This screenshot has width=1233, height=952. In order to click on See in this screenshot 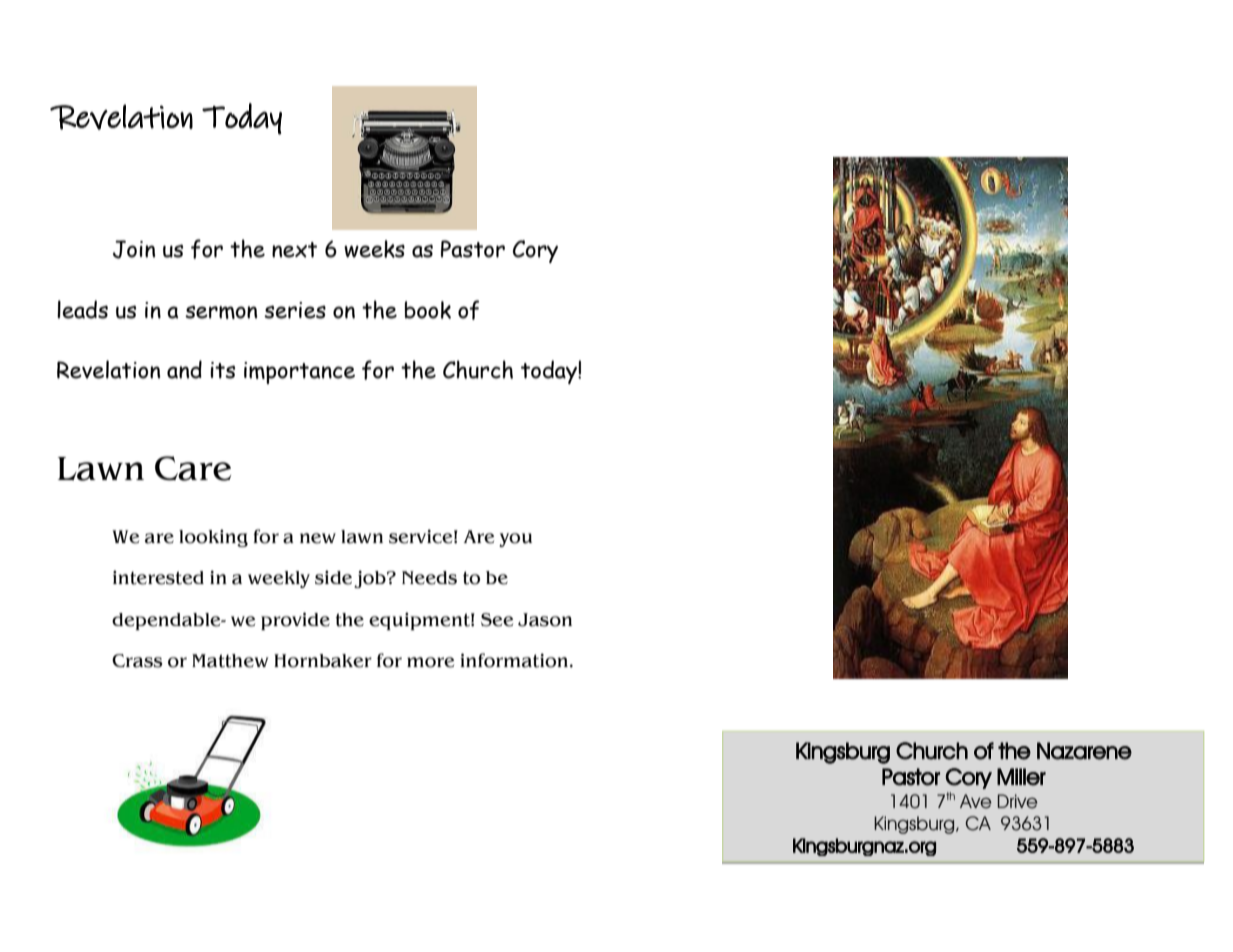, I will do `click(497, 620)`.
